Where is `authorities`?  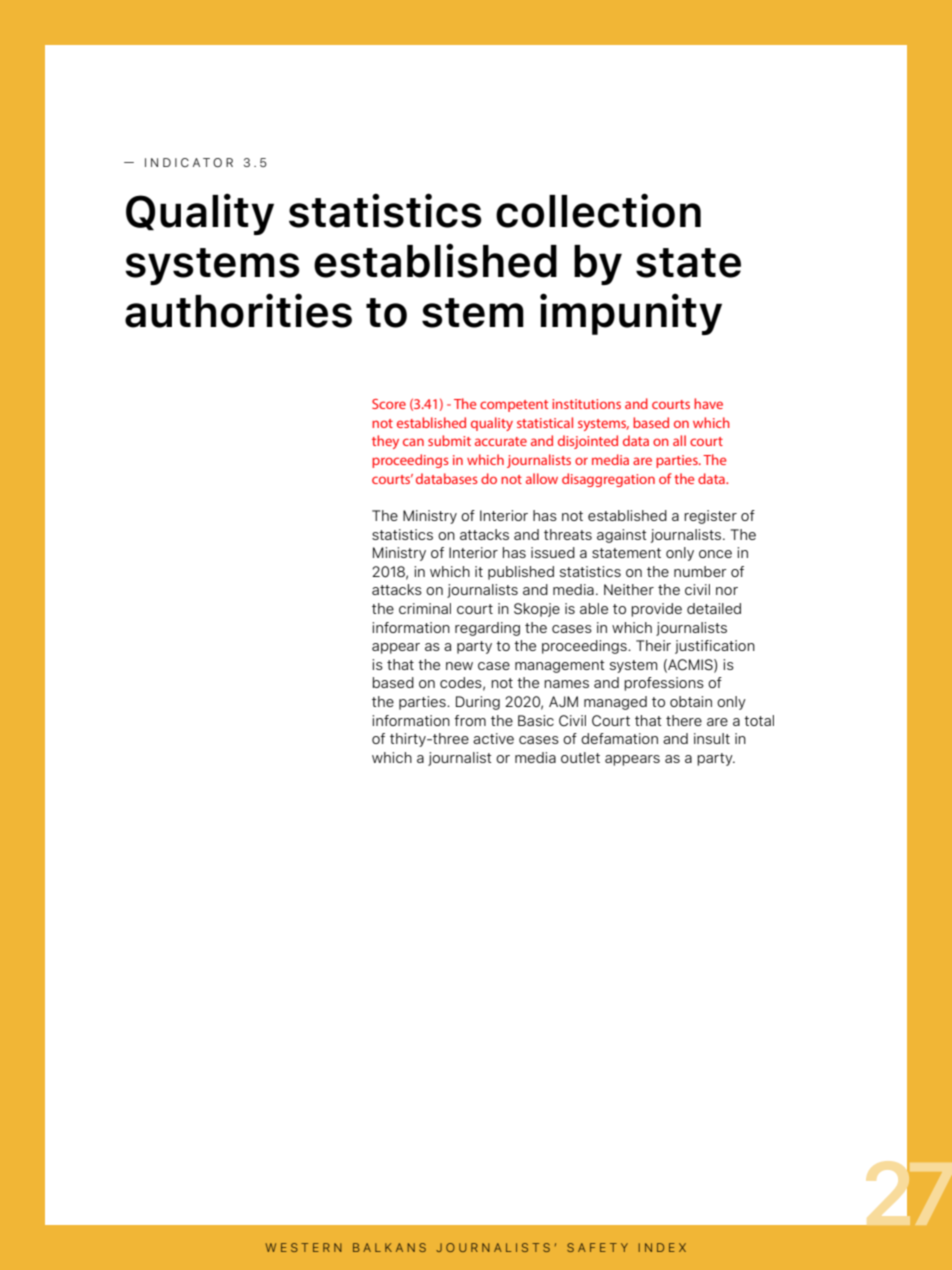 authorities is located at coordinates (238, 310).
